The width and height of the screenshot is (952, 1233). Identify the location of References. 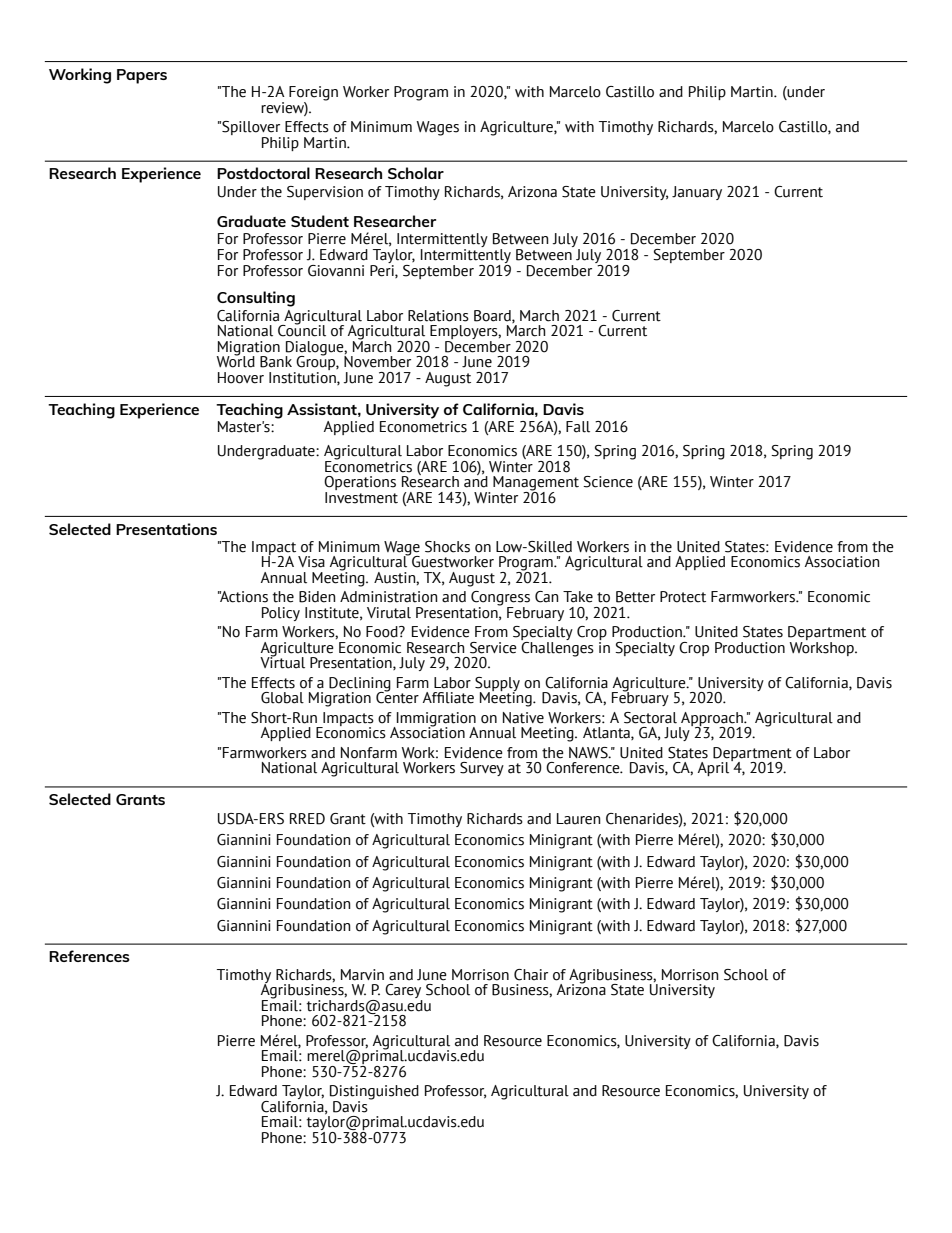
(89, 956).
